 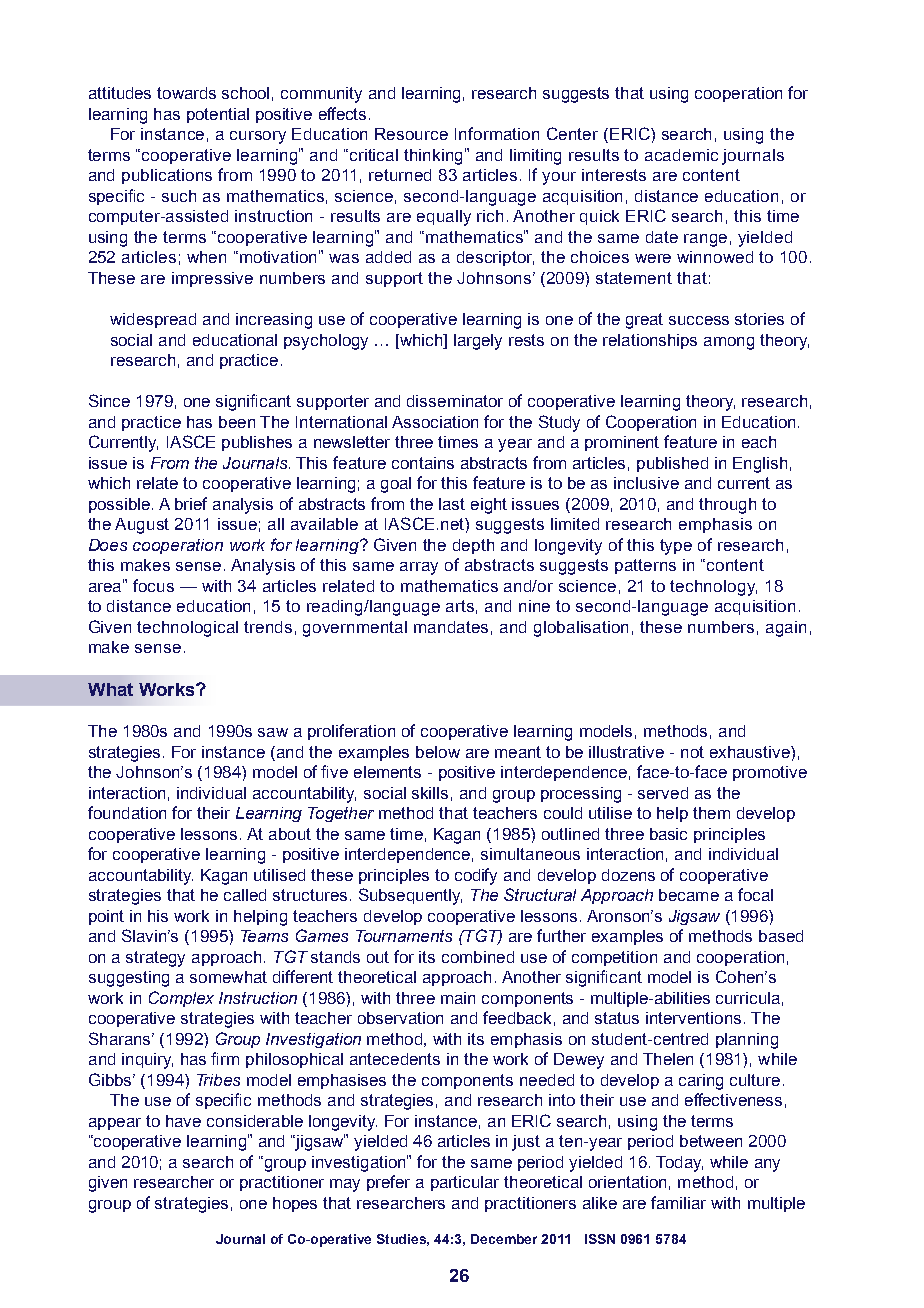 I want to click on foundation, so click(x=127, y=812).
